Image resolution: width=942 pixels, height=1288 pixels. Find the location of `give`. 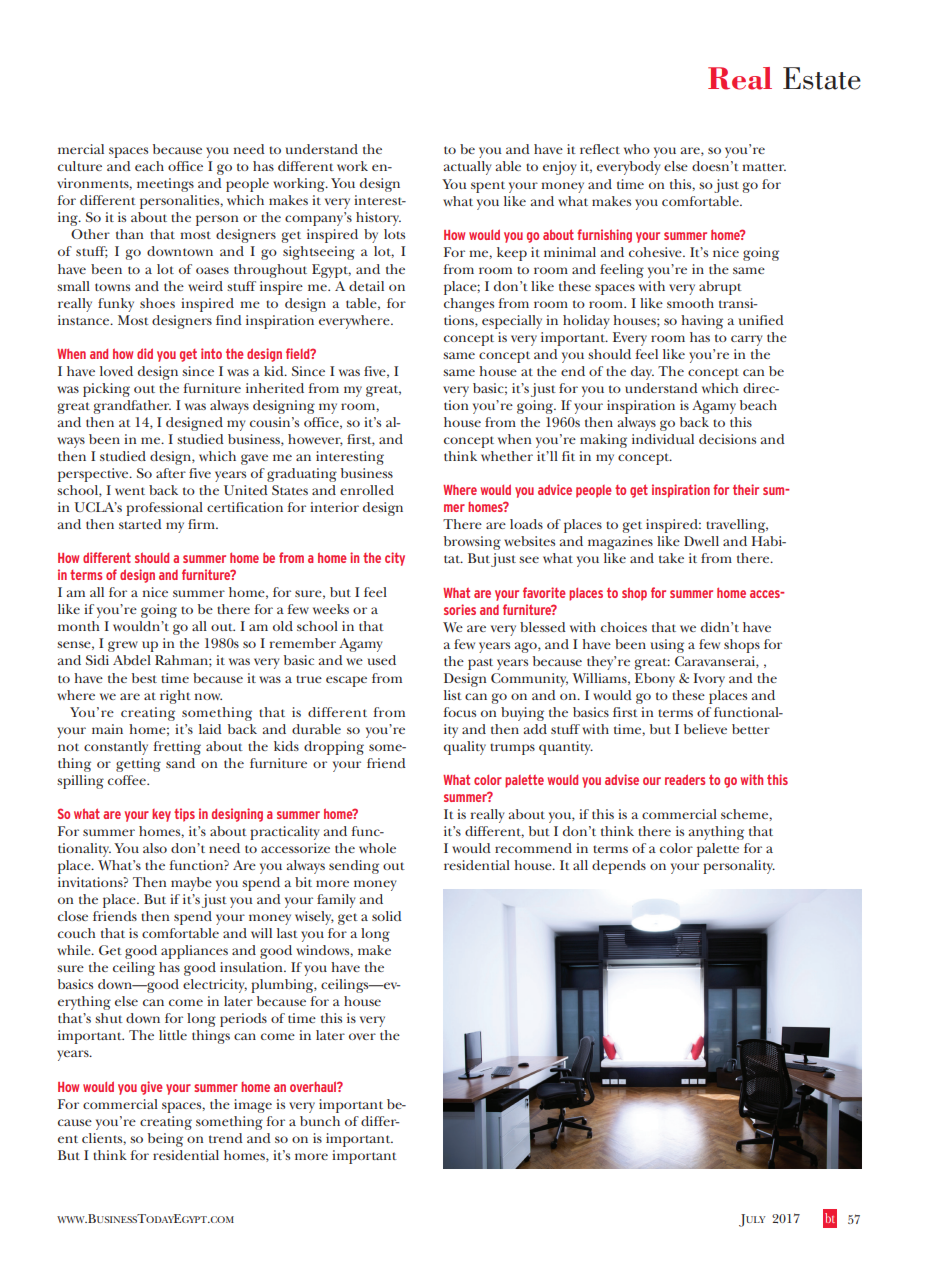

give is located at coordinates (152, 1088).
